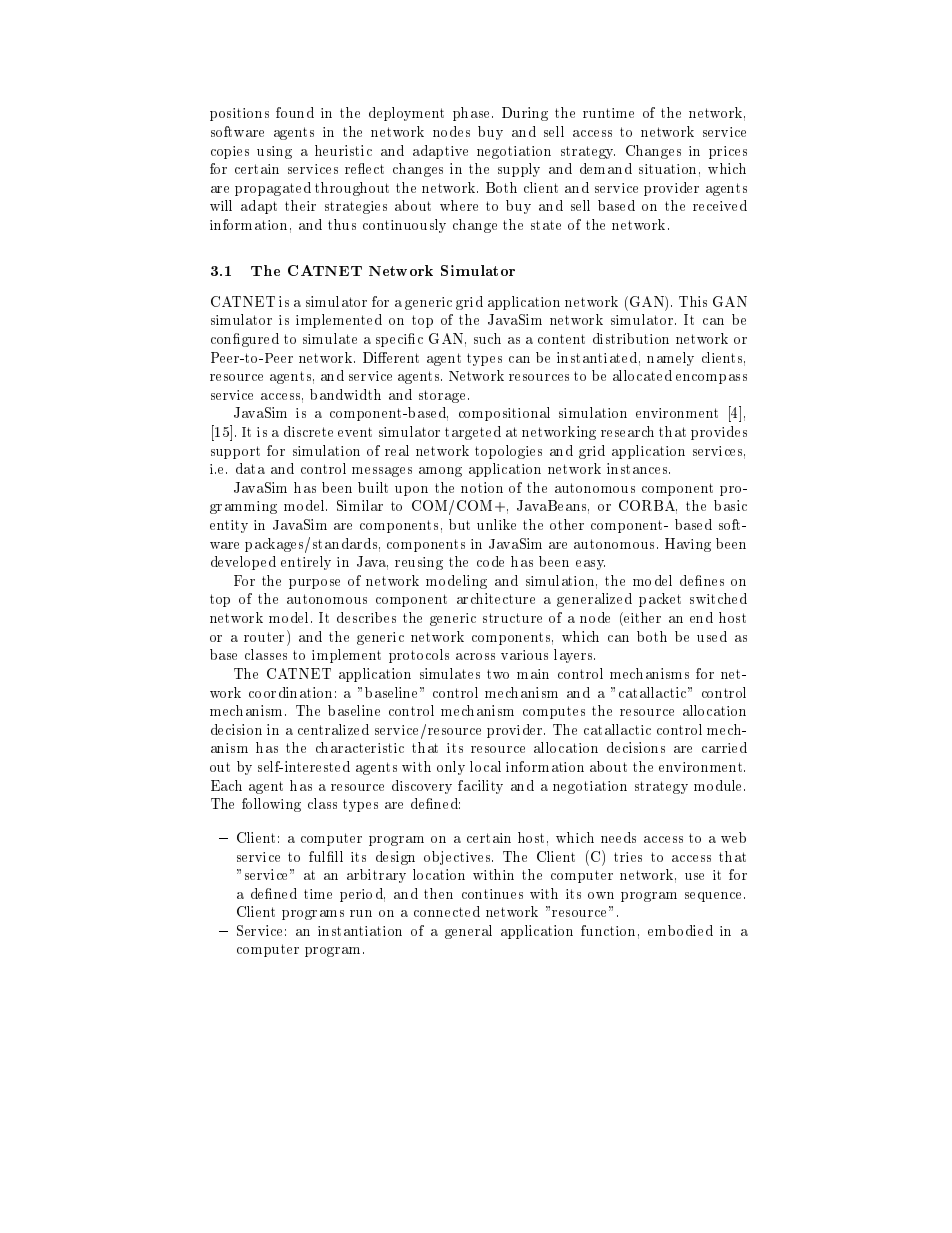 This image has width=952, height=1233. I want to click on found, so click(295, 112).
